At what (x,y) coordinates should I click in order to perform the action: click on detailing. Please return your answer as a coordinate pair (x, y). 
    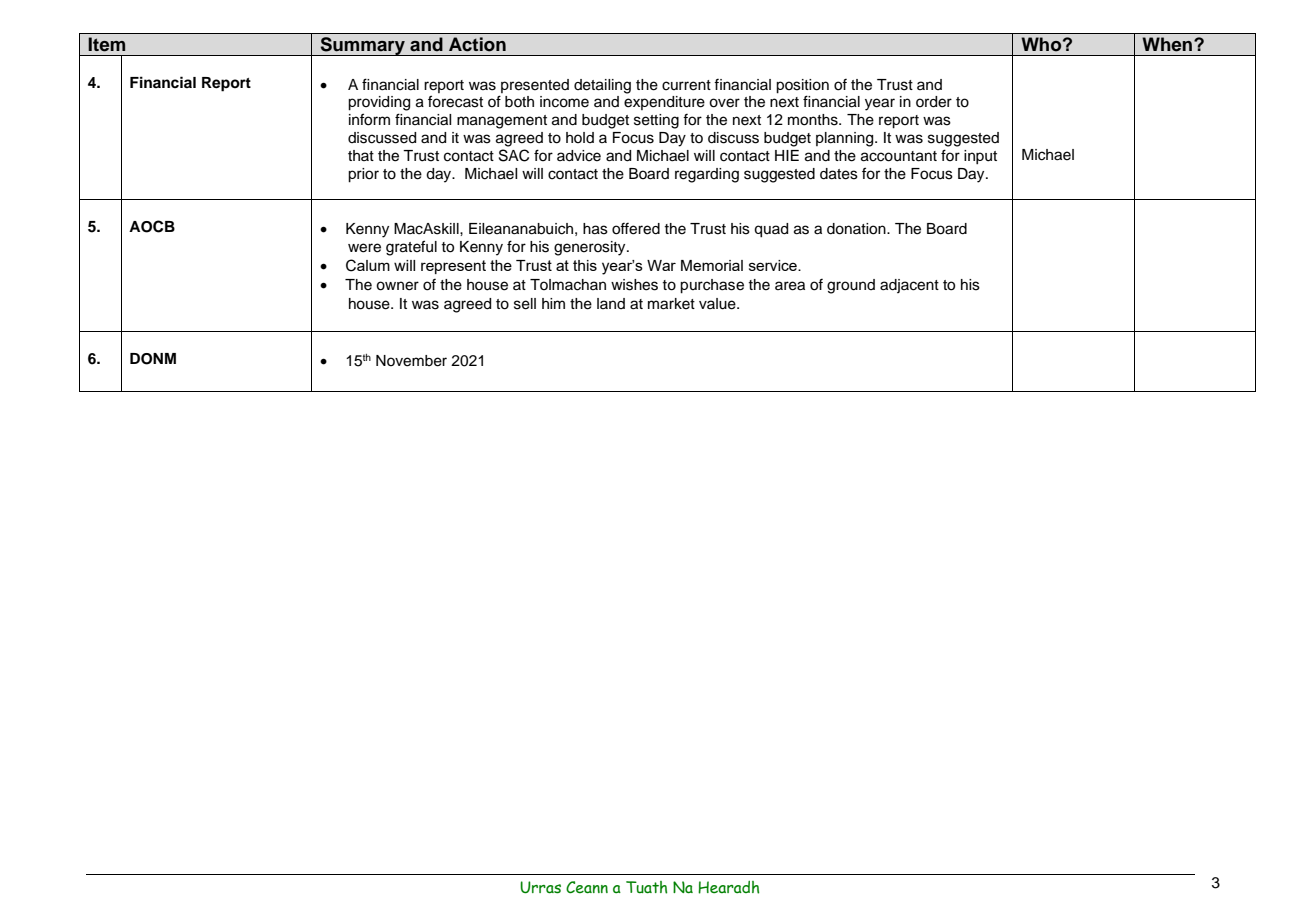
    Looking at the image, I should click on (602, 86).
